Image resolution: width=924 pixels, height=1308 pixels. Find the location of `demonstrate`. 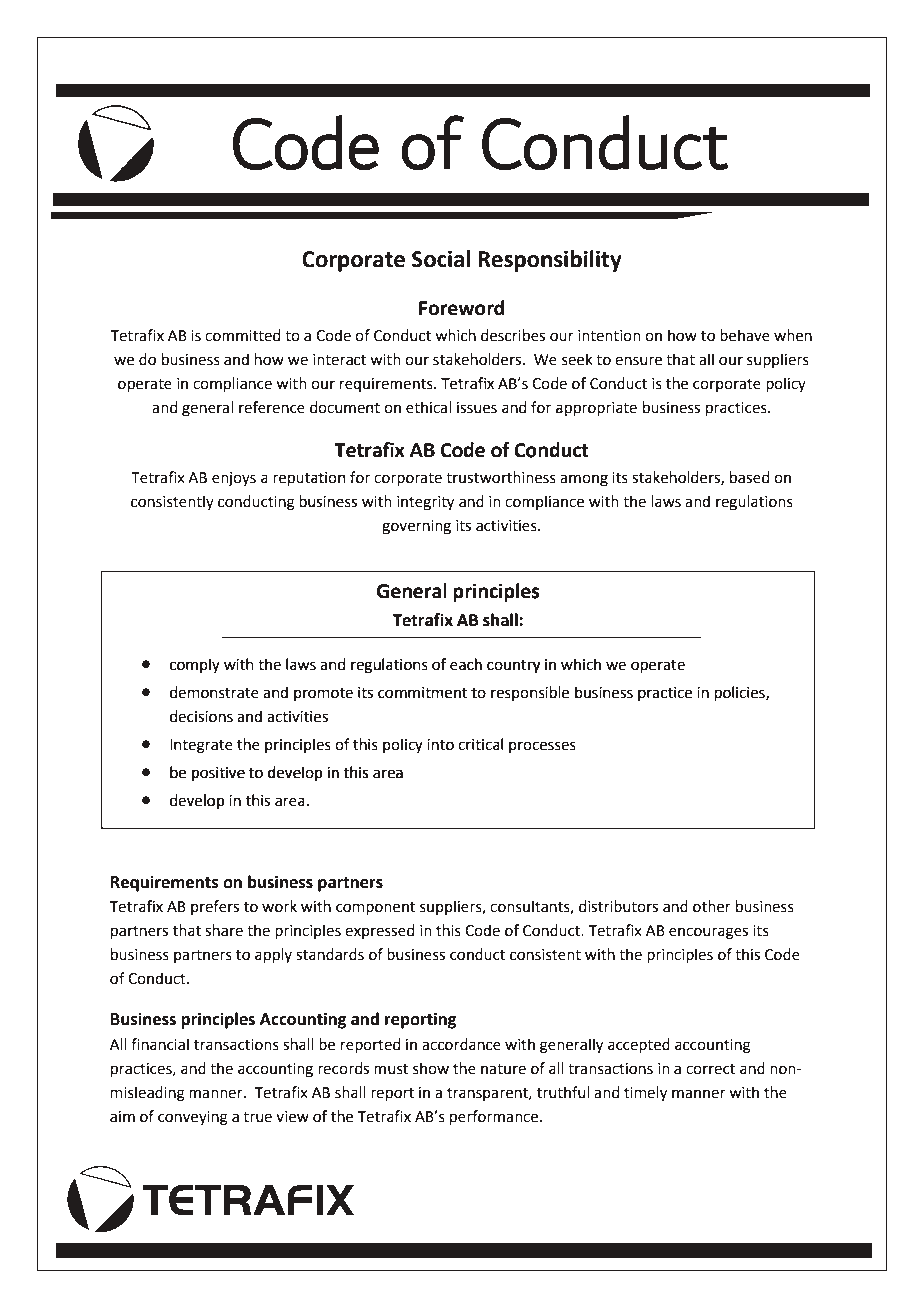

demonstrate is located at coordinates (214, 692).
